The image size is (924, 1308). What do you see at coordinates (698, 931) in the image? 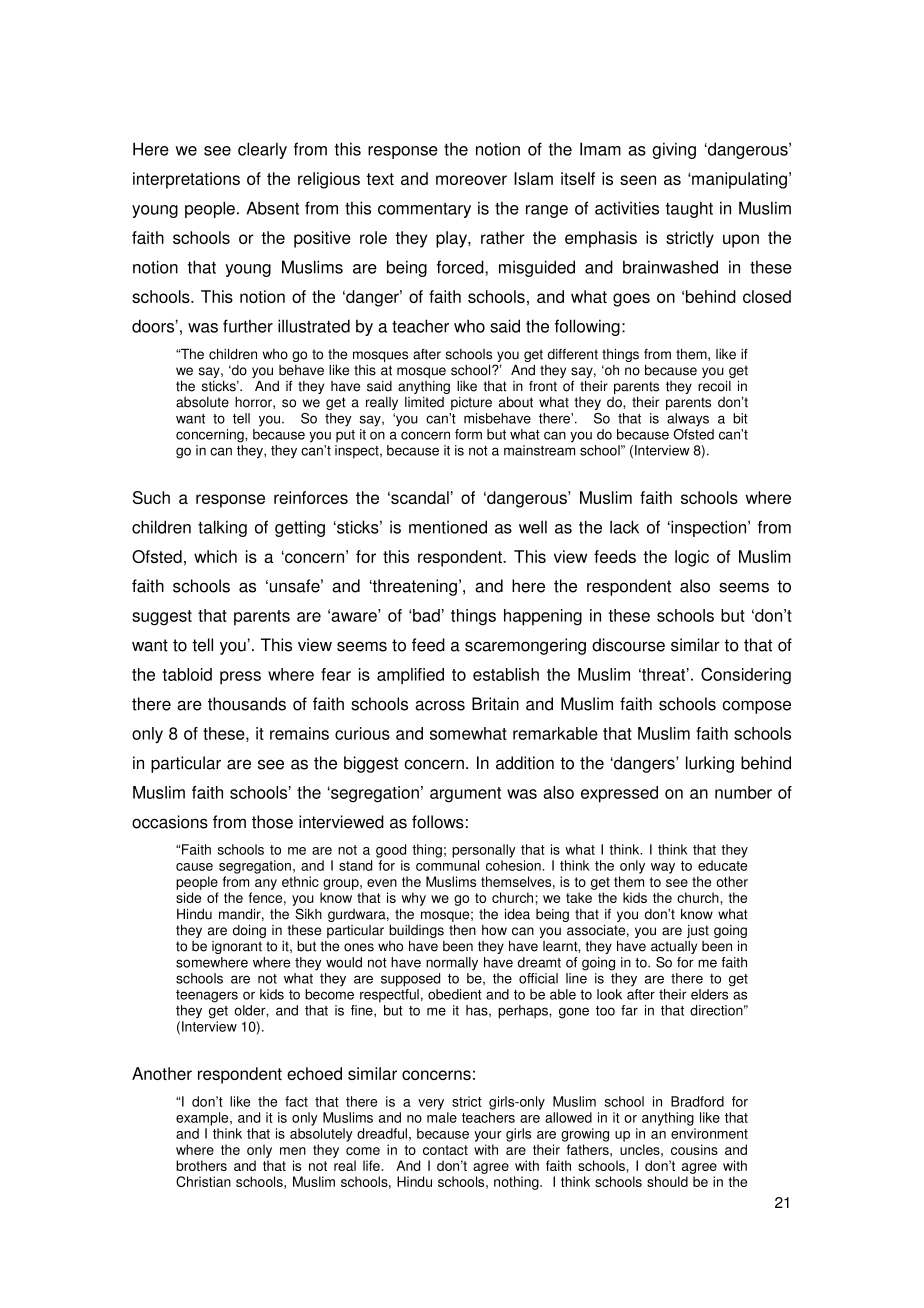
I see `just` at bounding box center [698, 931].
